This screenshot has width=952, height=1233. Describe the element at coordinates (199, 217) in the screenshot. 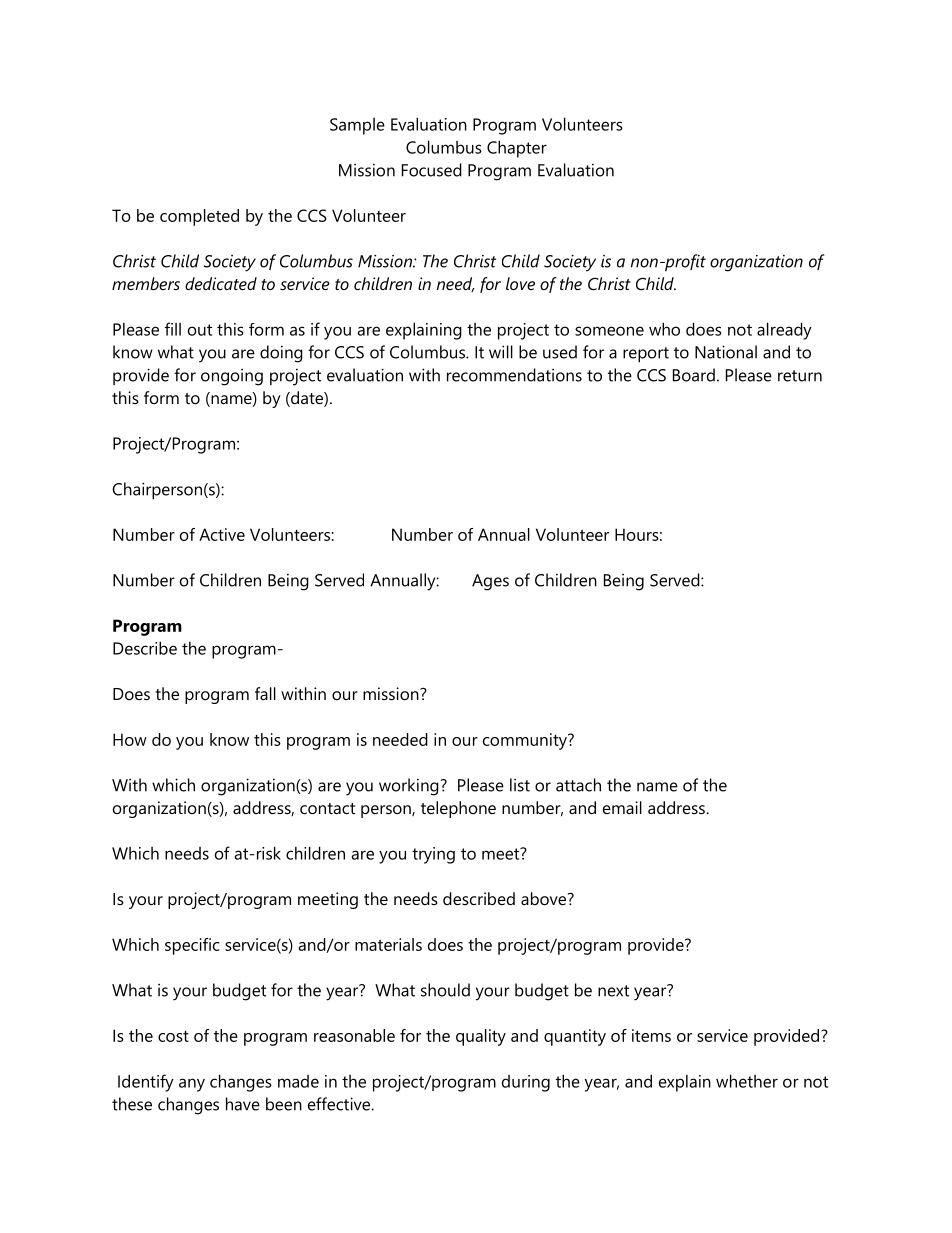

I see `completed` at that location.
